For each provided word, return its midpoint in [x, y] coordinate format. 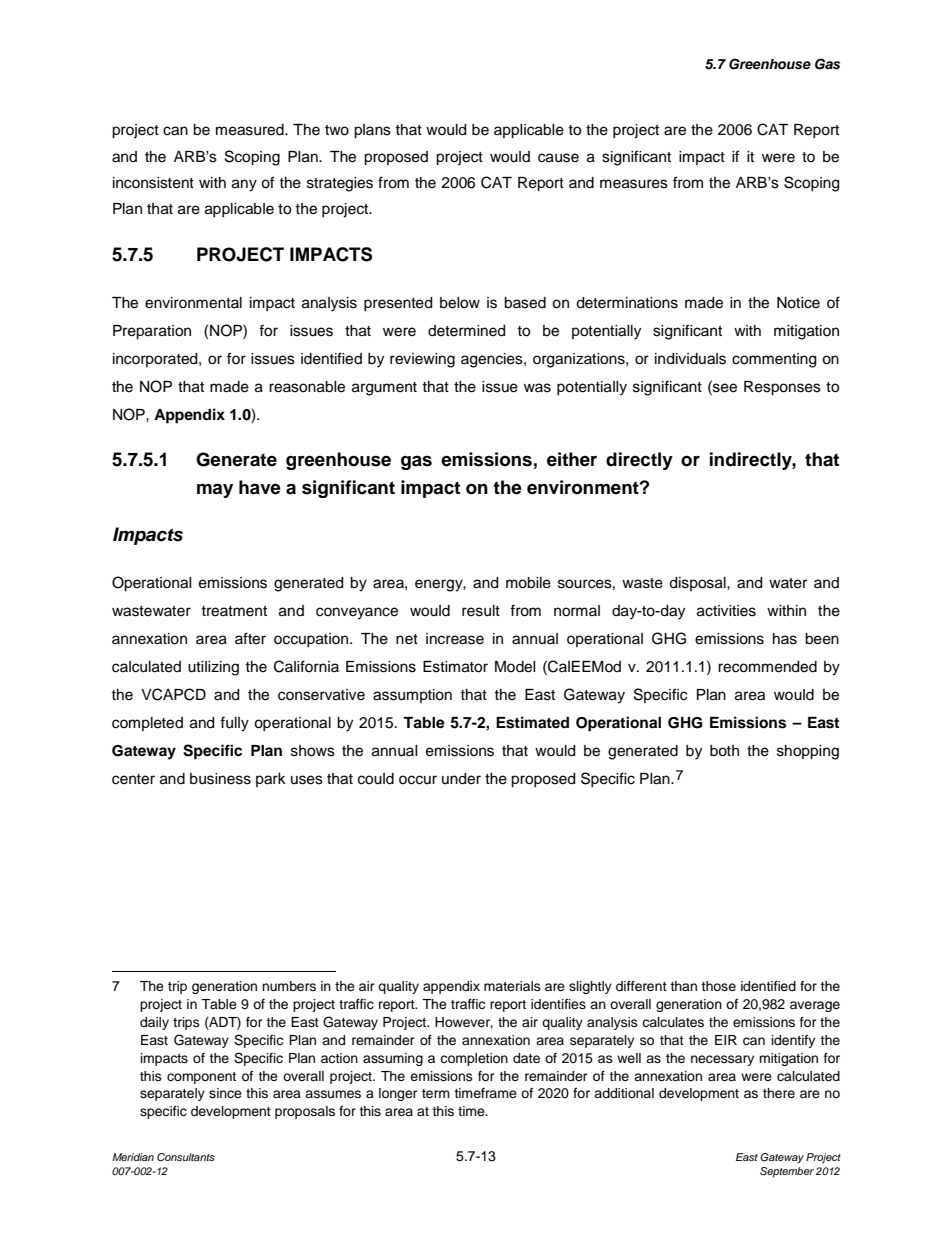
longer [398, 1094]
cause [558, 158]
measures [634, 184]
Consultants [186, 1157]
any [244, 185]
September [787, 1172]
